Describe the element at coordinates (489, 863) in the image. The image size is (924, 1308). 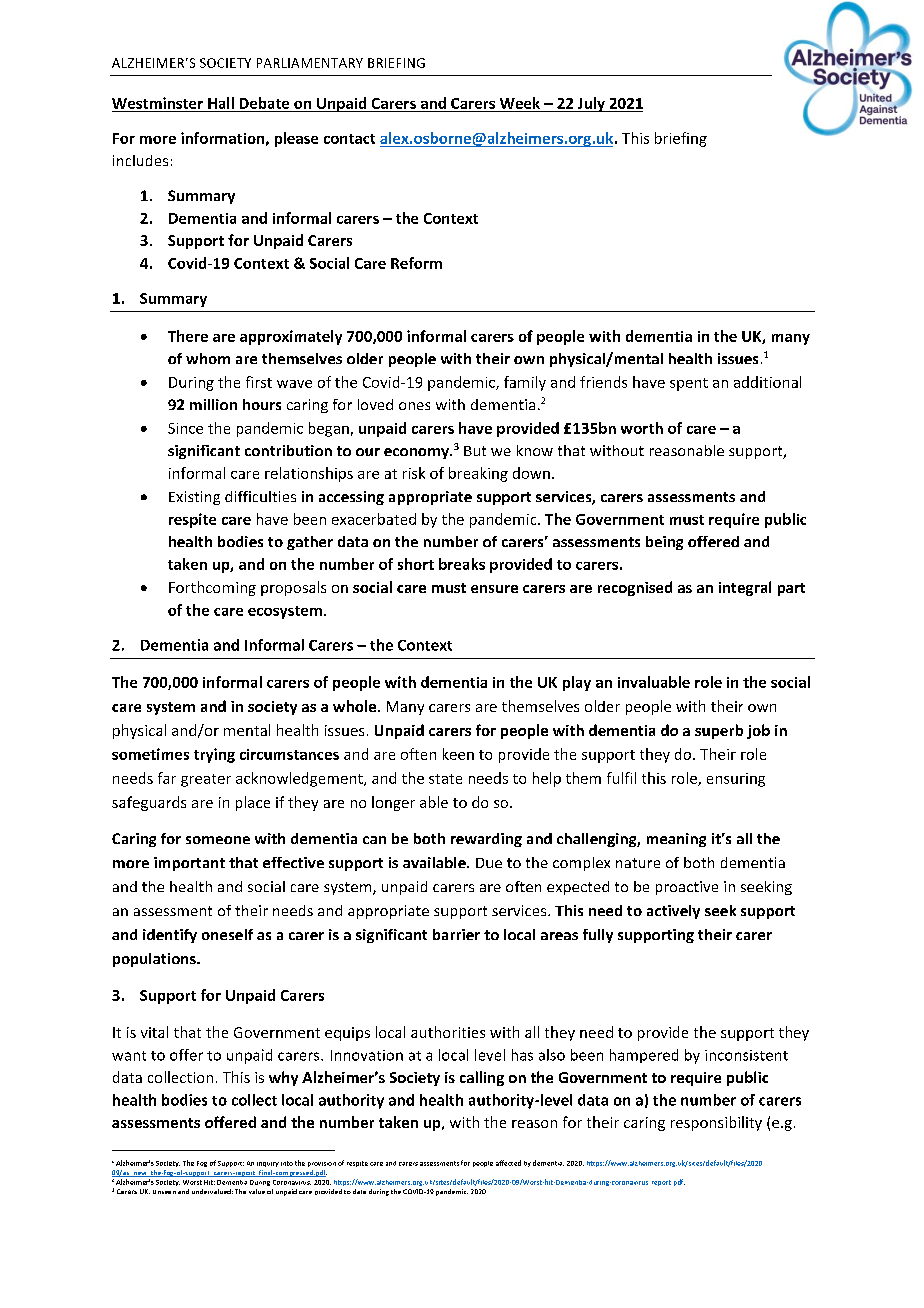
I see `Due` at that location.
